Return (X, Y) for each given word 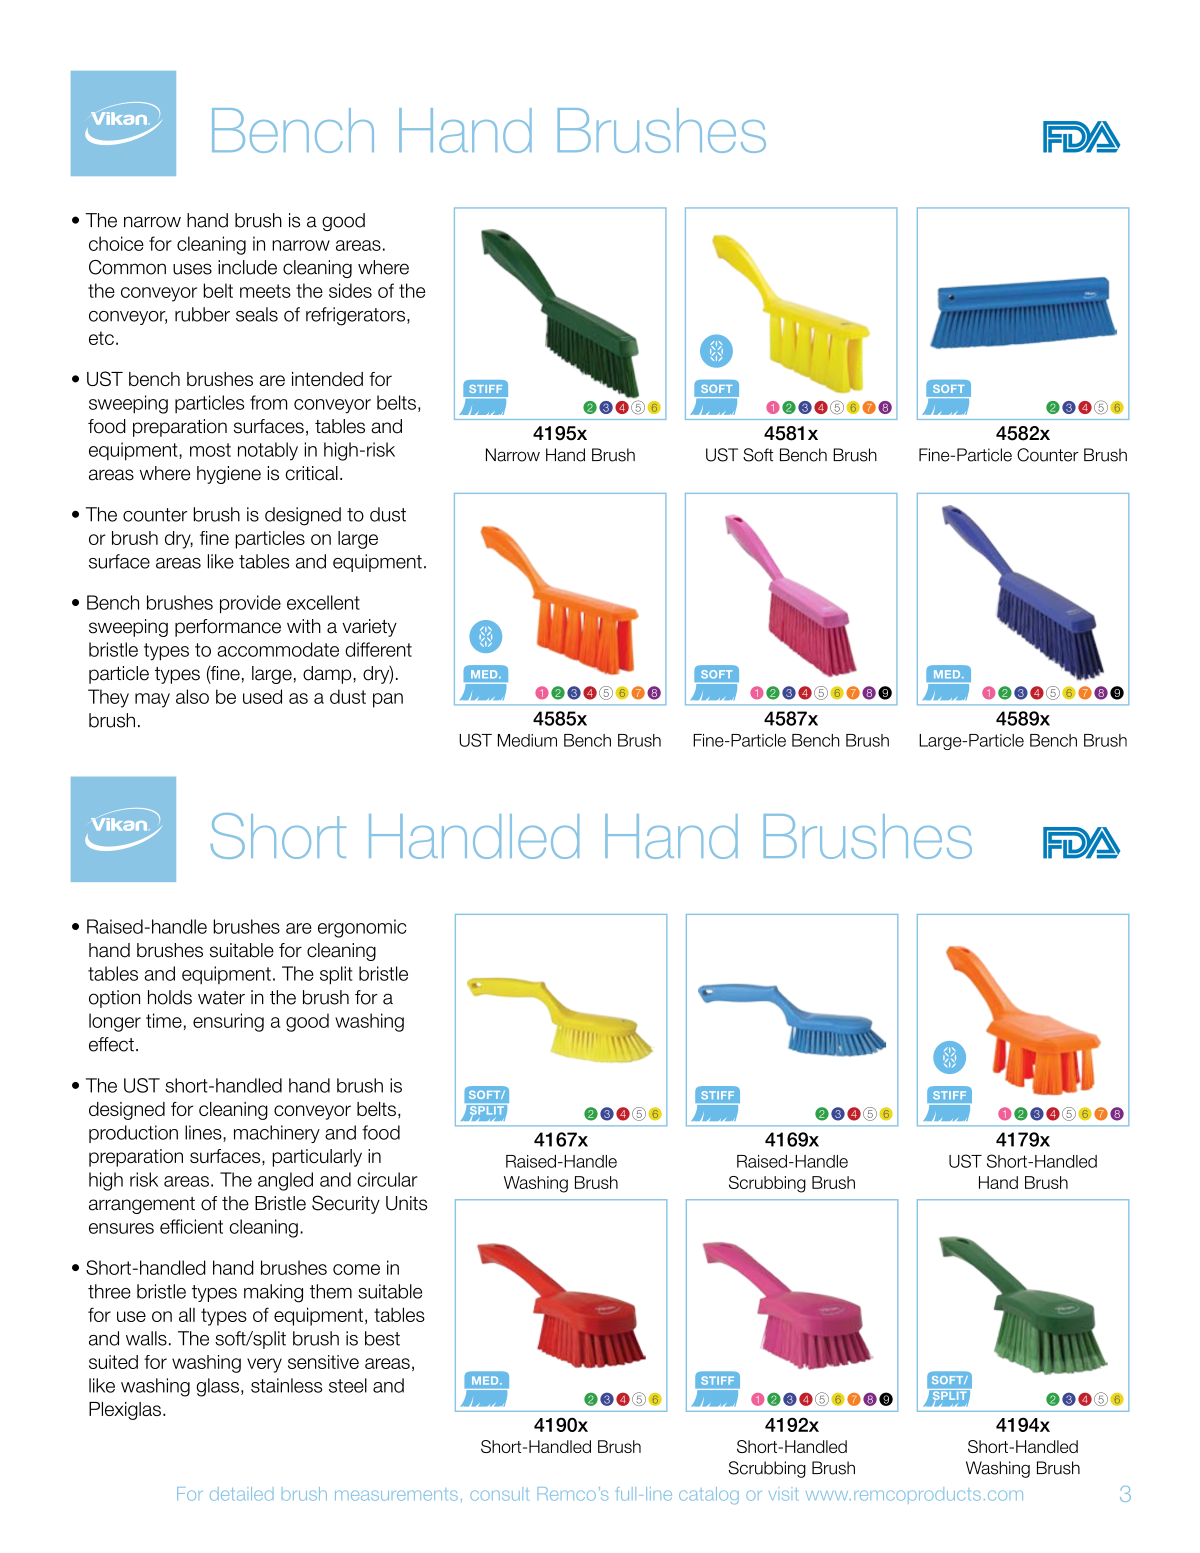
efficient (191, 1226)
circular (387, 1179)
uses (192, 269)
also (192, 696)
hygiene (229, 475)
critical (312, 473)
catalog (709, 1495)
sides (350, 290)
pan (388, 700)
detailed (241, 1494)
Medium (527, 740)
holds (170, 997)
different (378, 649)
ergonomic (362, 928)
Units (406, 1203)
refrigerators (357, 316)
